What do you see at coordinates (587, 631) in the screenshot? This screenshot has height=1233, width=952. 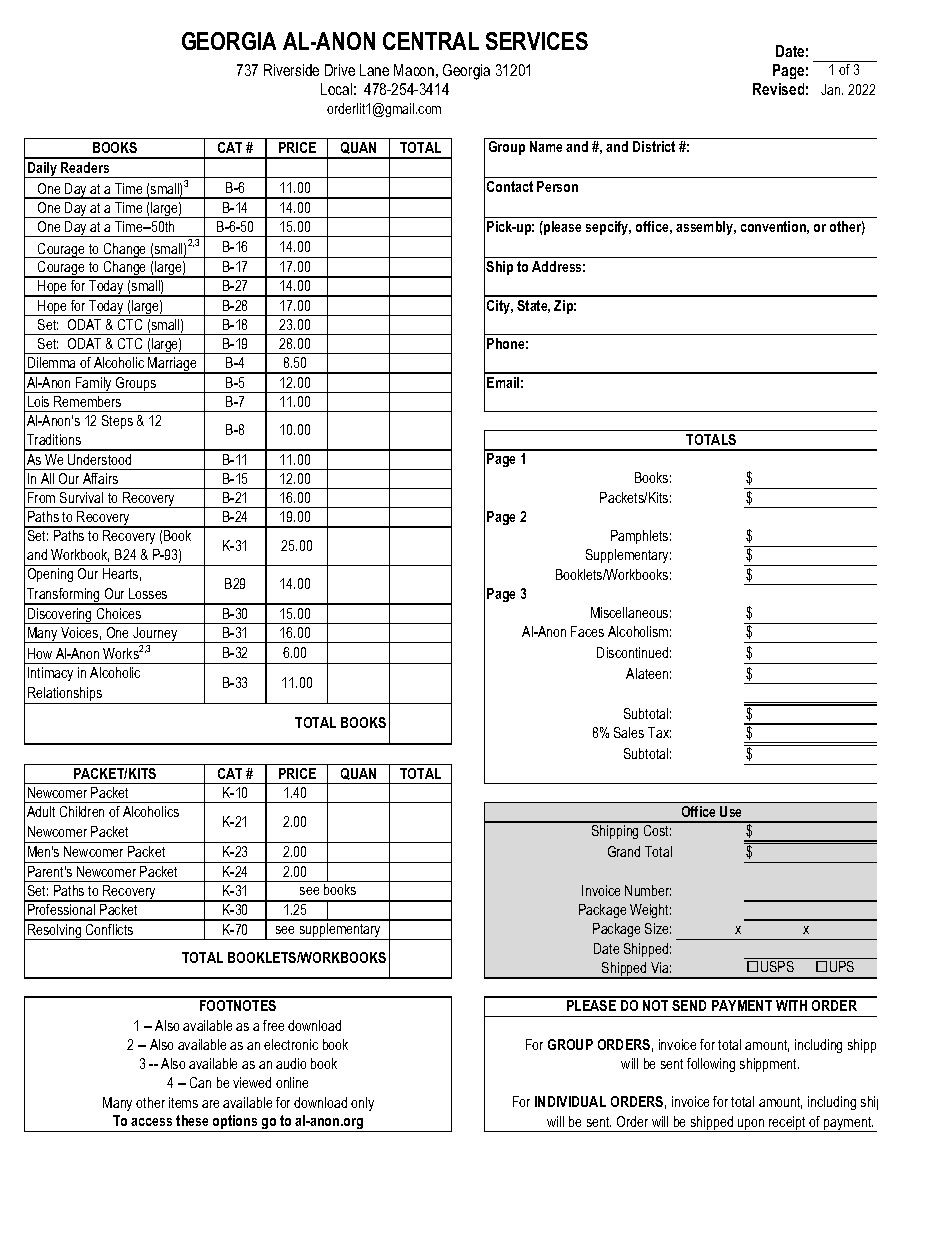 I see `Faces` at bounding box center [587, 631].
